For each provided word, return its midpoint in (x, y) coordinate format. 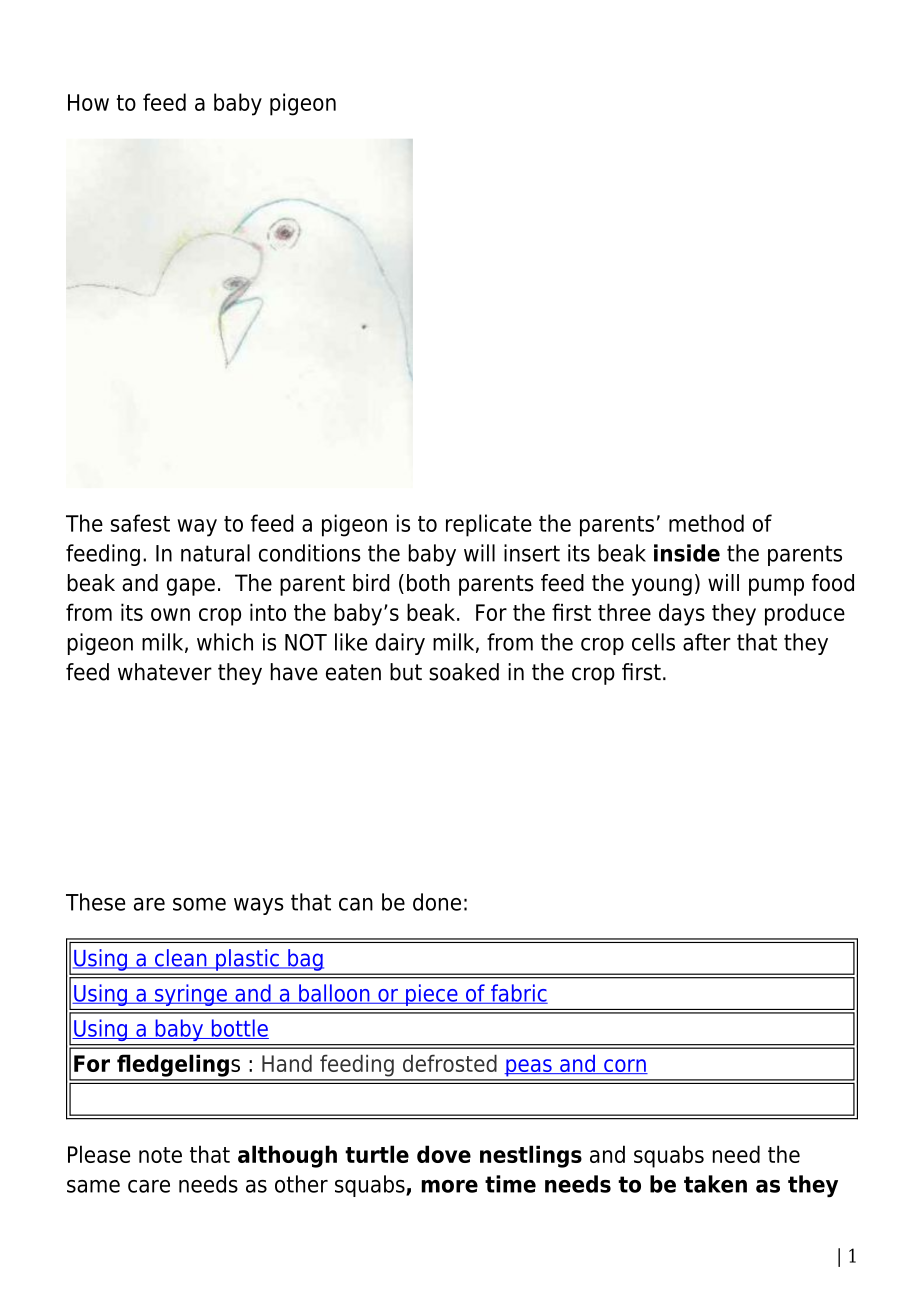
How (88, 102)
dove (444, 1154)
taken (715, 1184)
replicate (489, 525)
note (160, 1155)
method (706, 523)
